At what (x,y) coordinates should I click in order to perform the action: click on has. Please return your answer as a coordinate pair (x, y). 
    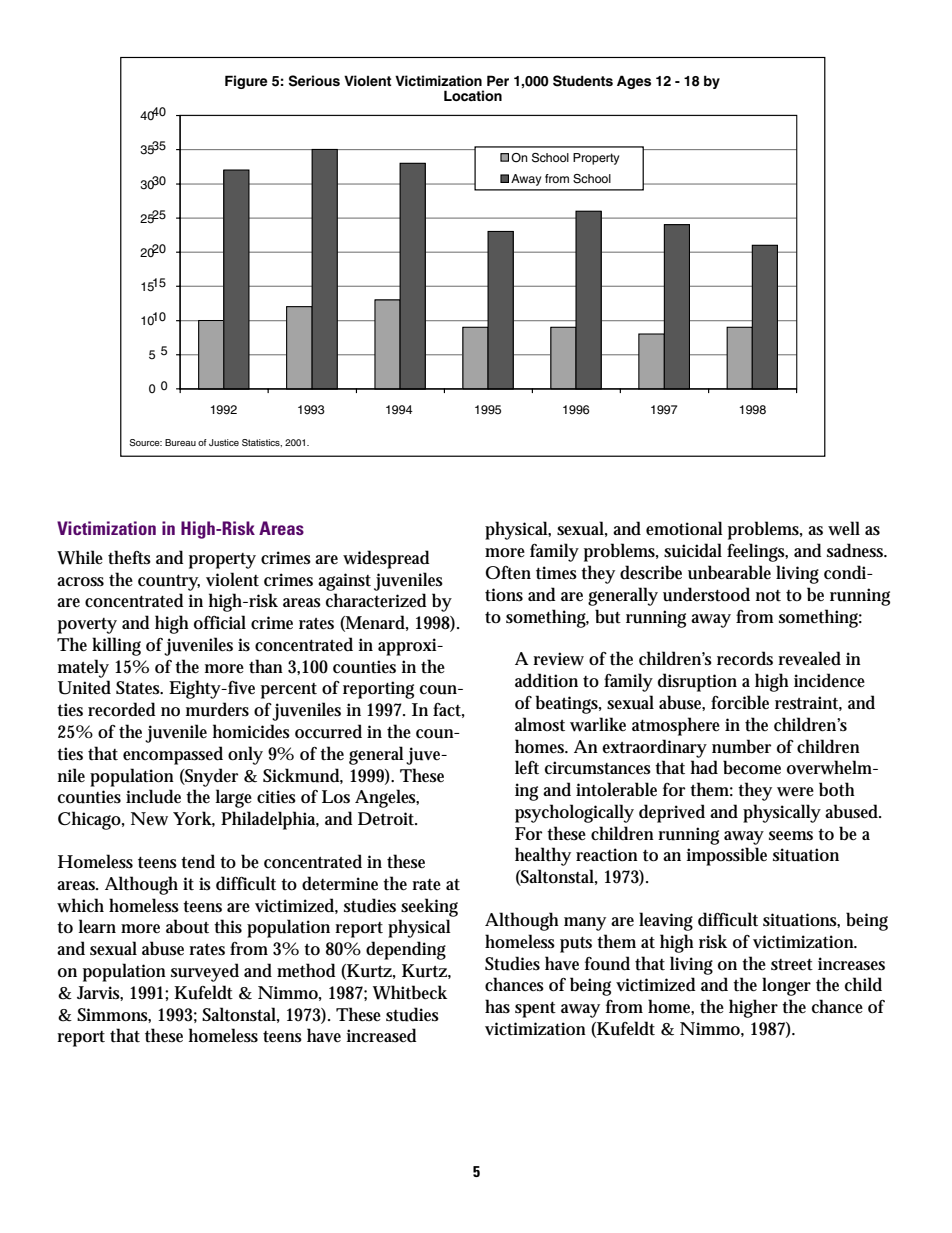
    Looking at the image, I should click on (497, 1006).
